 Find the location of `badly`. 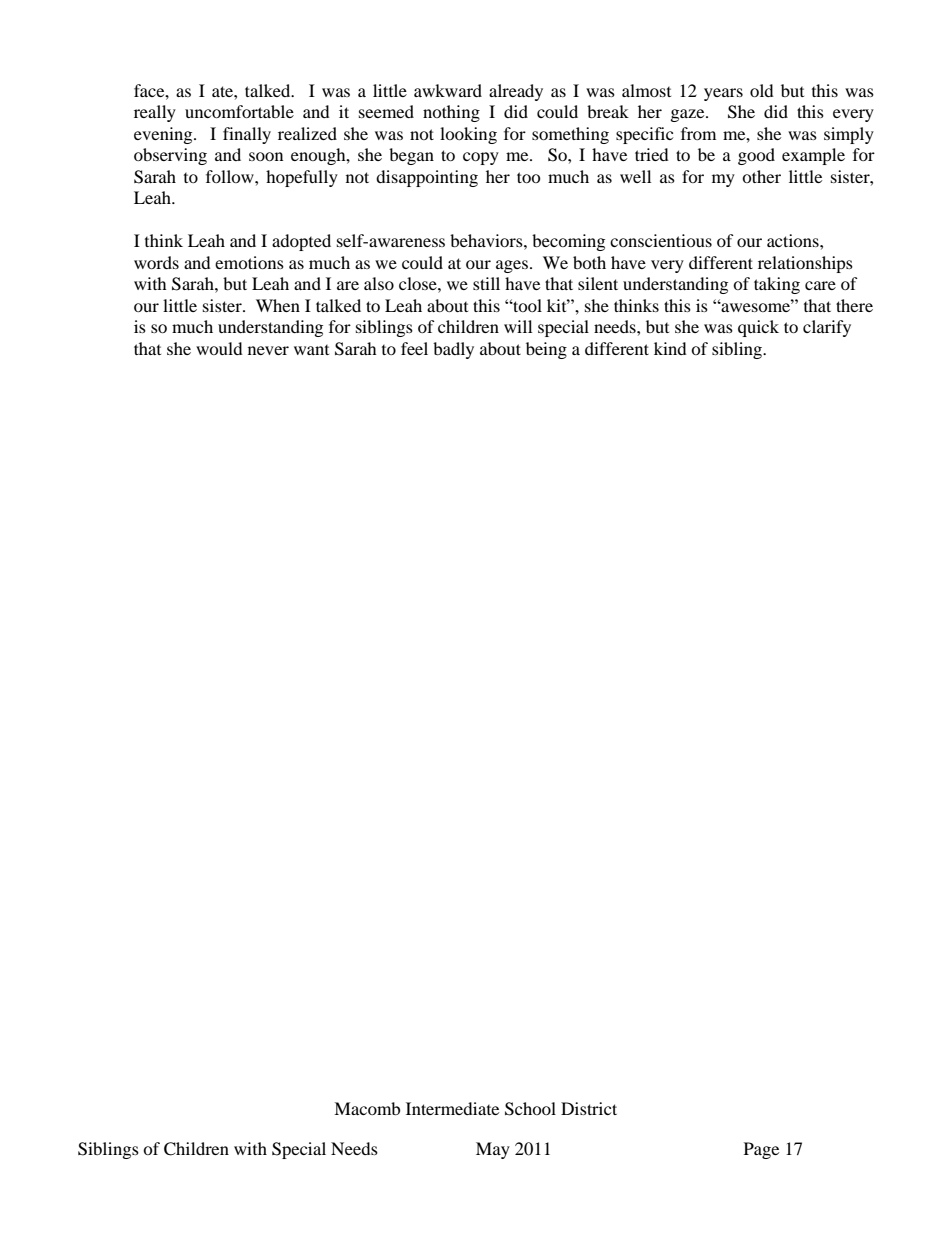

badly is located at coordinates (453, 350).
